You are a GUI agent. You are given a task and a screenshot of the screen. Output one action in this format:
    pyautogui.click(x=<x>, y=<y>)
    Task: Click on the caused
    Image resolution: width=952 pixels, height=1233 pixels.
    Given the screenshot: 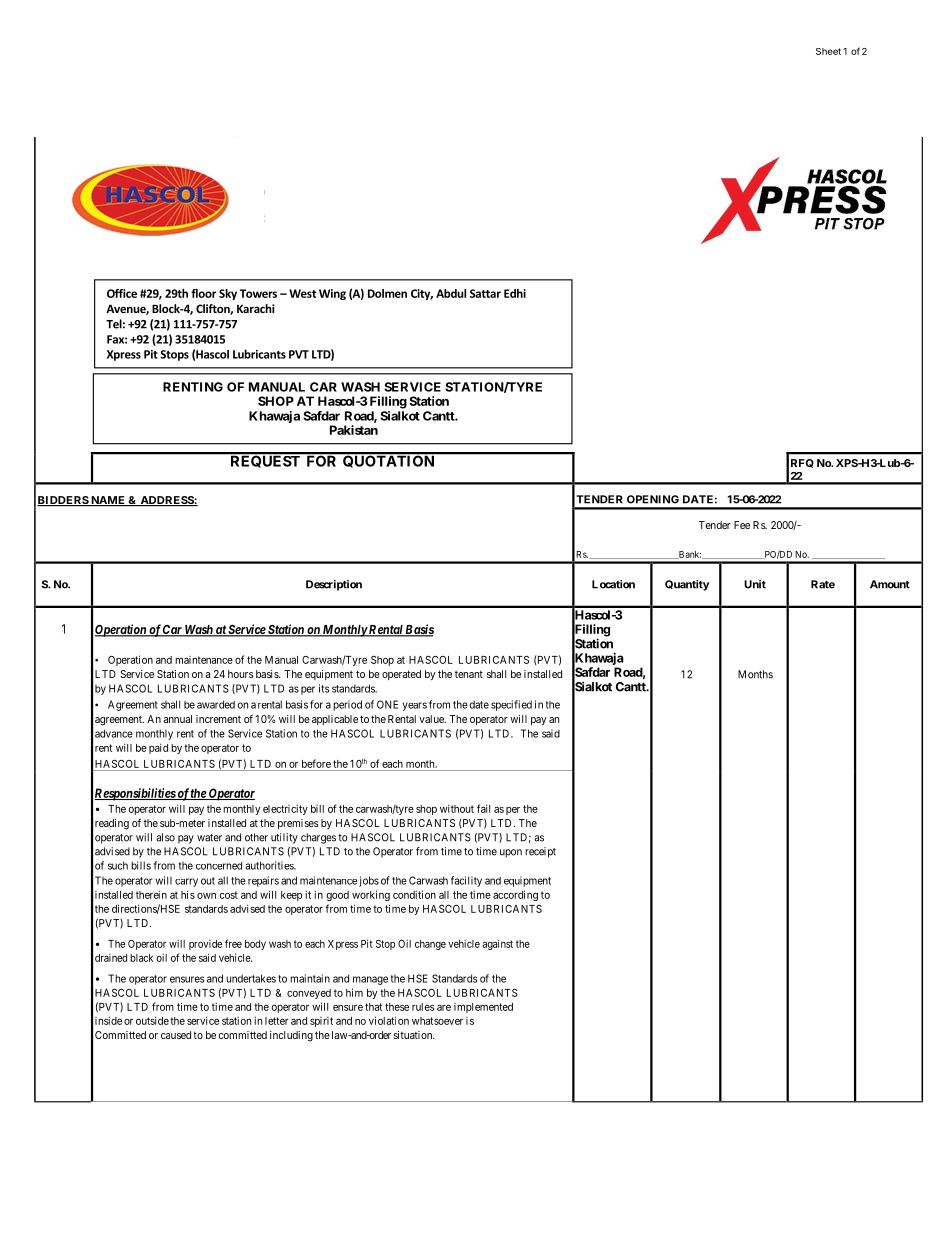 What is the action you would take?
    pyautogui.click(x=176, y=1035)
